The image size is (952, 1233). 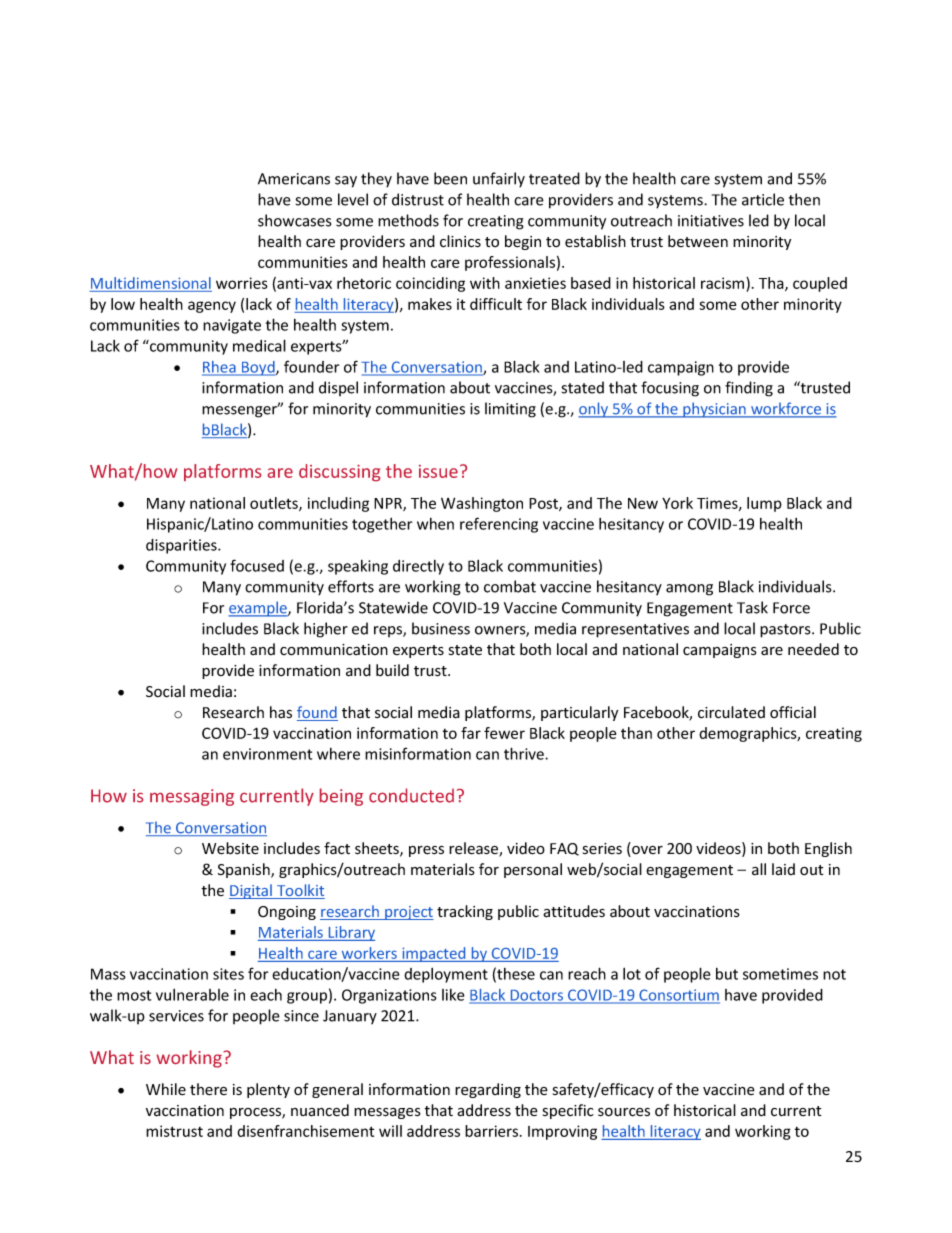 What do you see at coordinates (759, 869) in the screenshot?
I see `all` at bounding box center [759, 869].
